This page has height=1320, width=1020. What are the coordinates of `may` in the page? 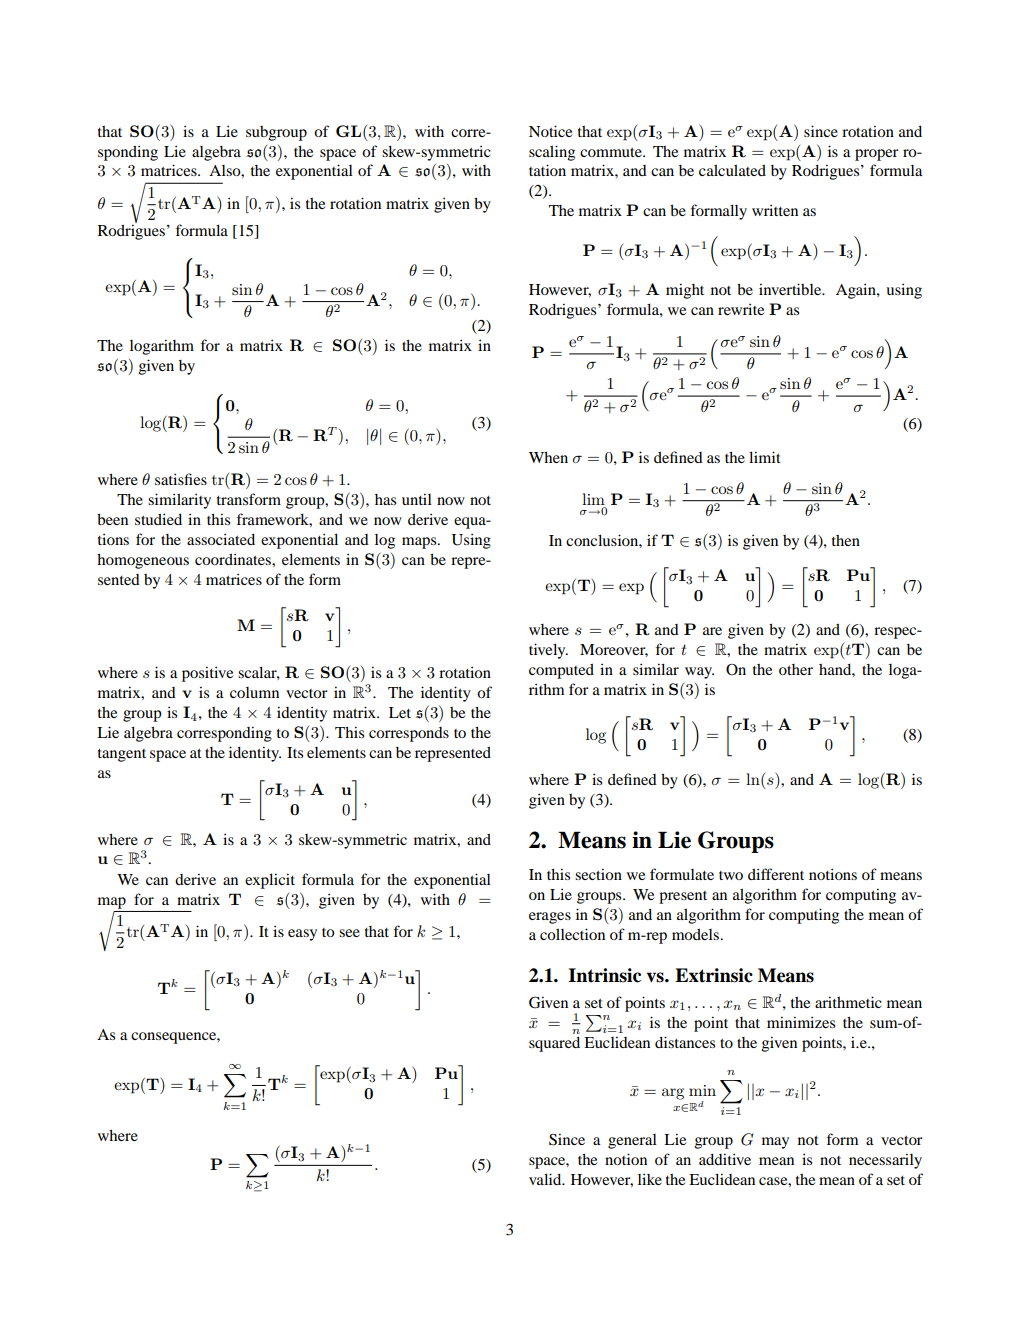 It's located at (775, 1143).
